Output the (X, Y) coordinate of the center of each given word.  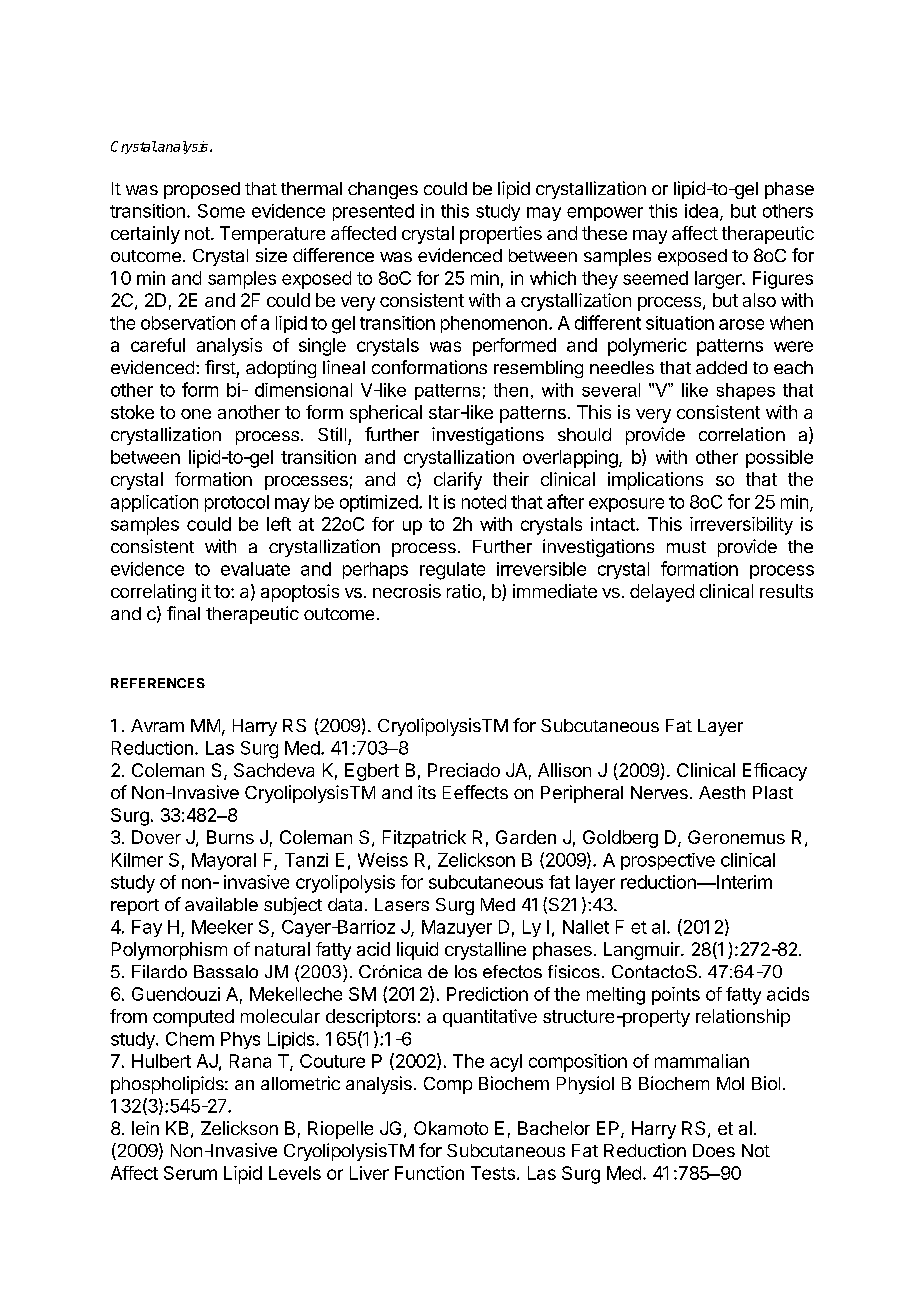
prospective (668, 861)
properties (501, 235)
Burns (230, 837)
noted (484, 502)
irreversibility (741, 526)
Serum (190, 1173)
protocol (237, 503)
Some (221, 211)
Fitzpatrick (424, 839)
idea (703, 212)
